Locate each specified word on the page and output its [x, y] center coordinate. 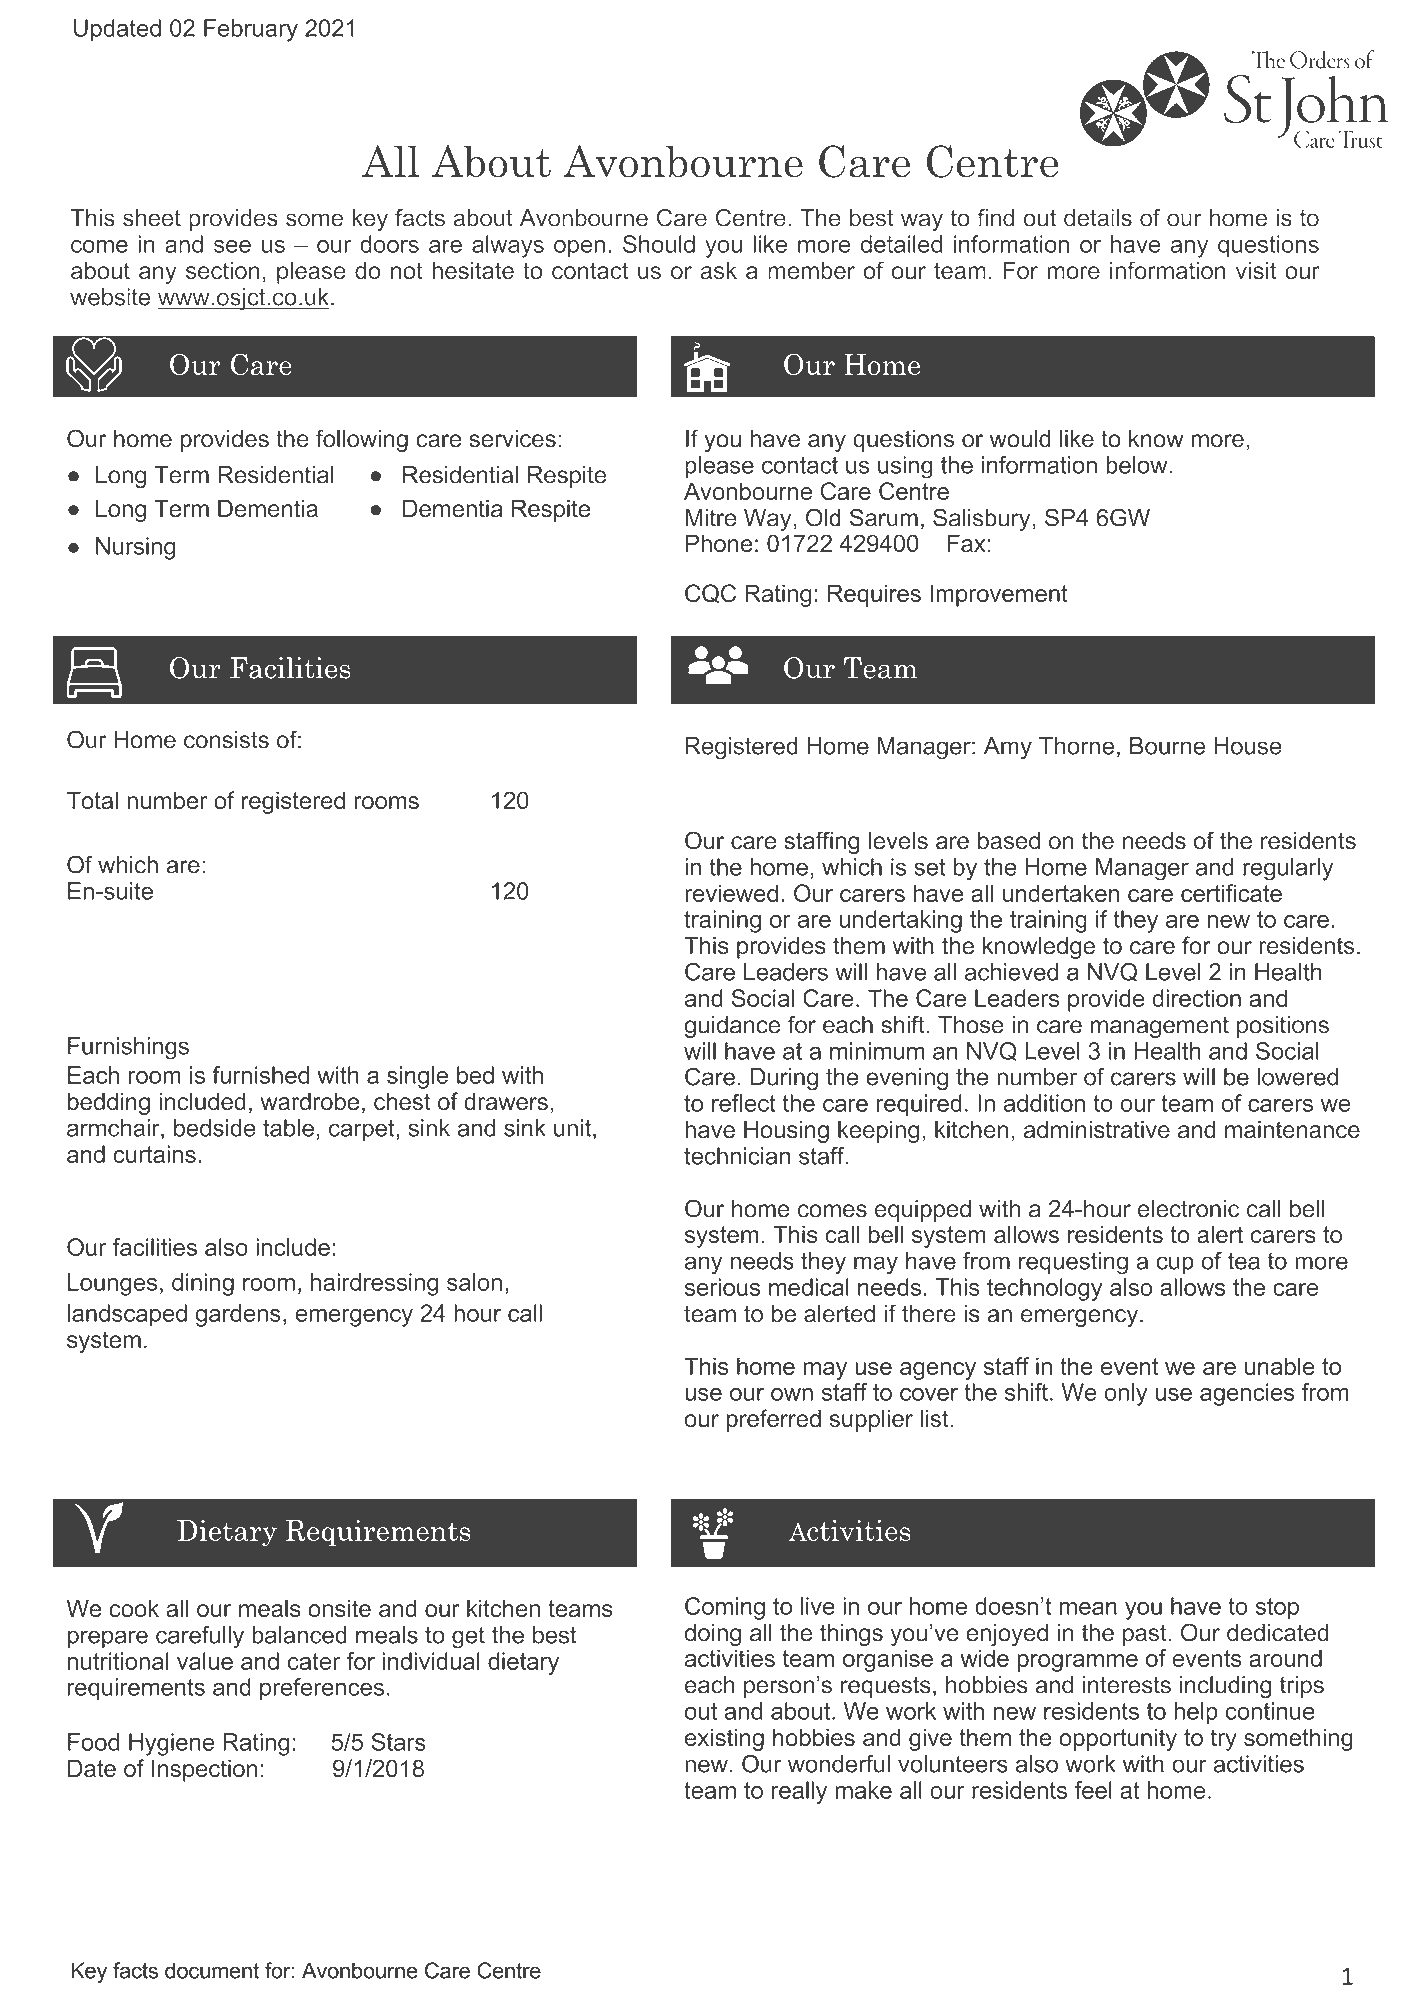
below [1138, 465]
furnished [260, 1075]
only [1126, 1394]
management [1160, 1027]
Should [659, 244]
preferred [774, 1420]
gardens [238, 1315]
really [799, 1792]
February [251, 30]
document [212, 1970]
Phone [719, 543]
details [1098, 218]
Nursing [135, 548]
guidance [732, 1027]
